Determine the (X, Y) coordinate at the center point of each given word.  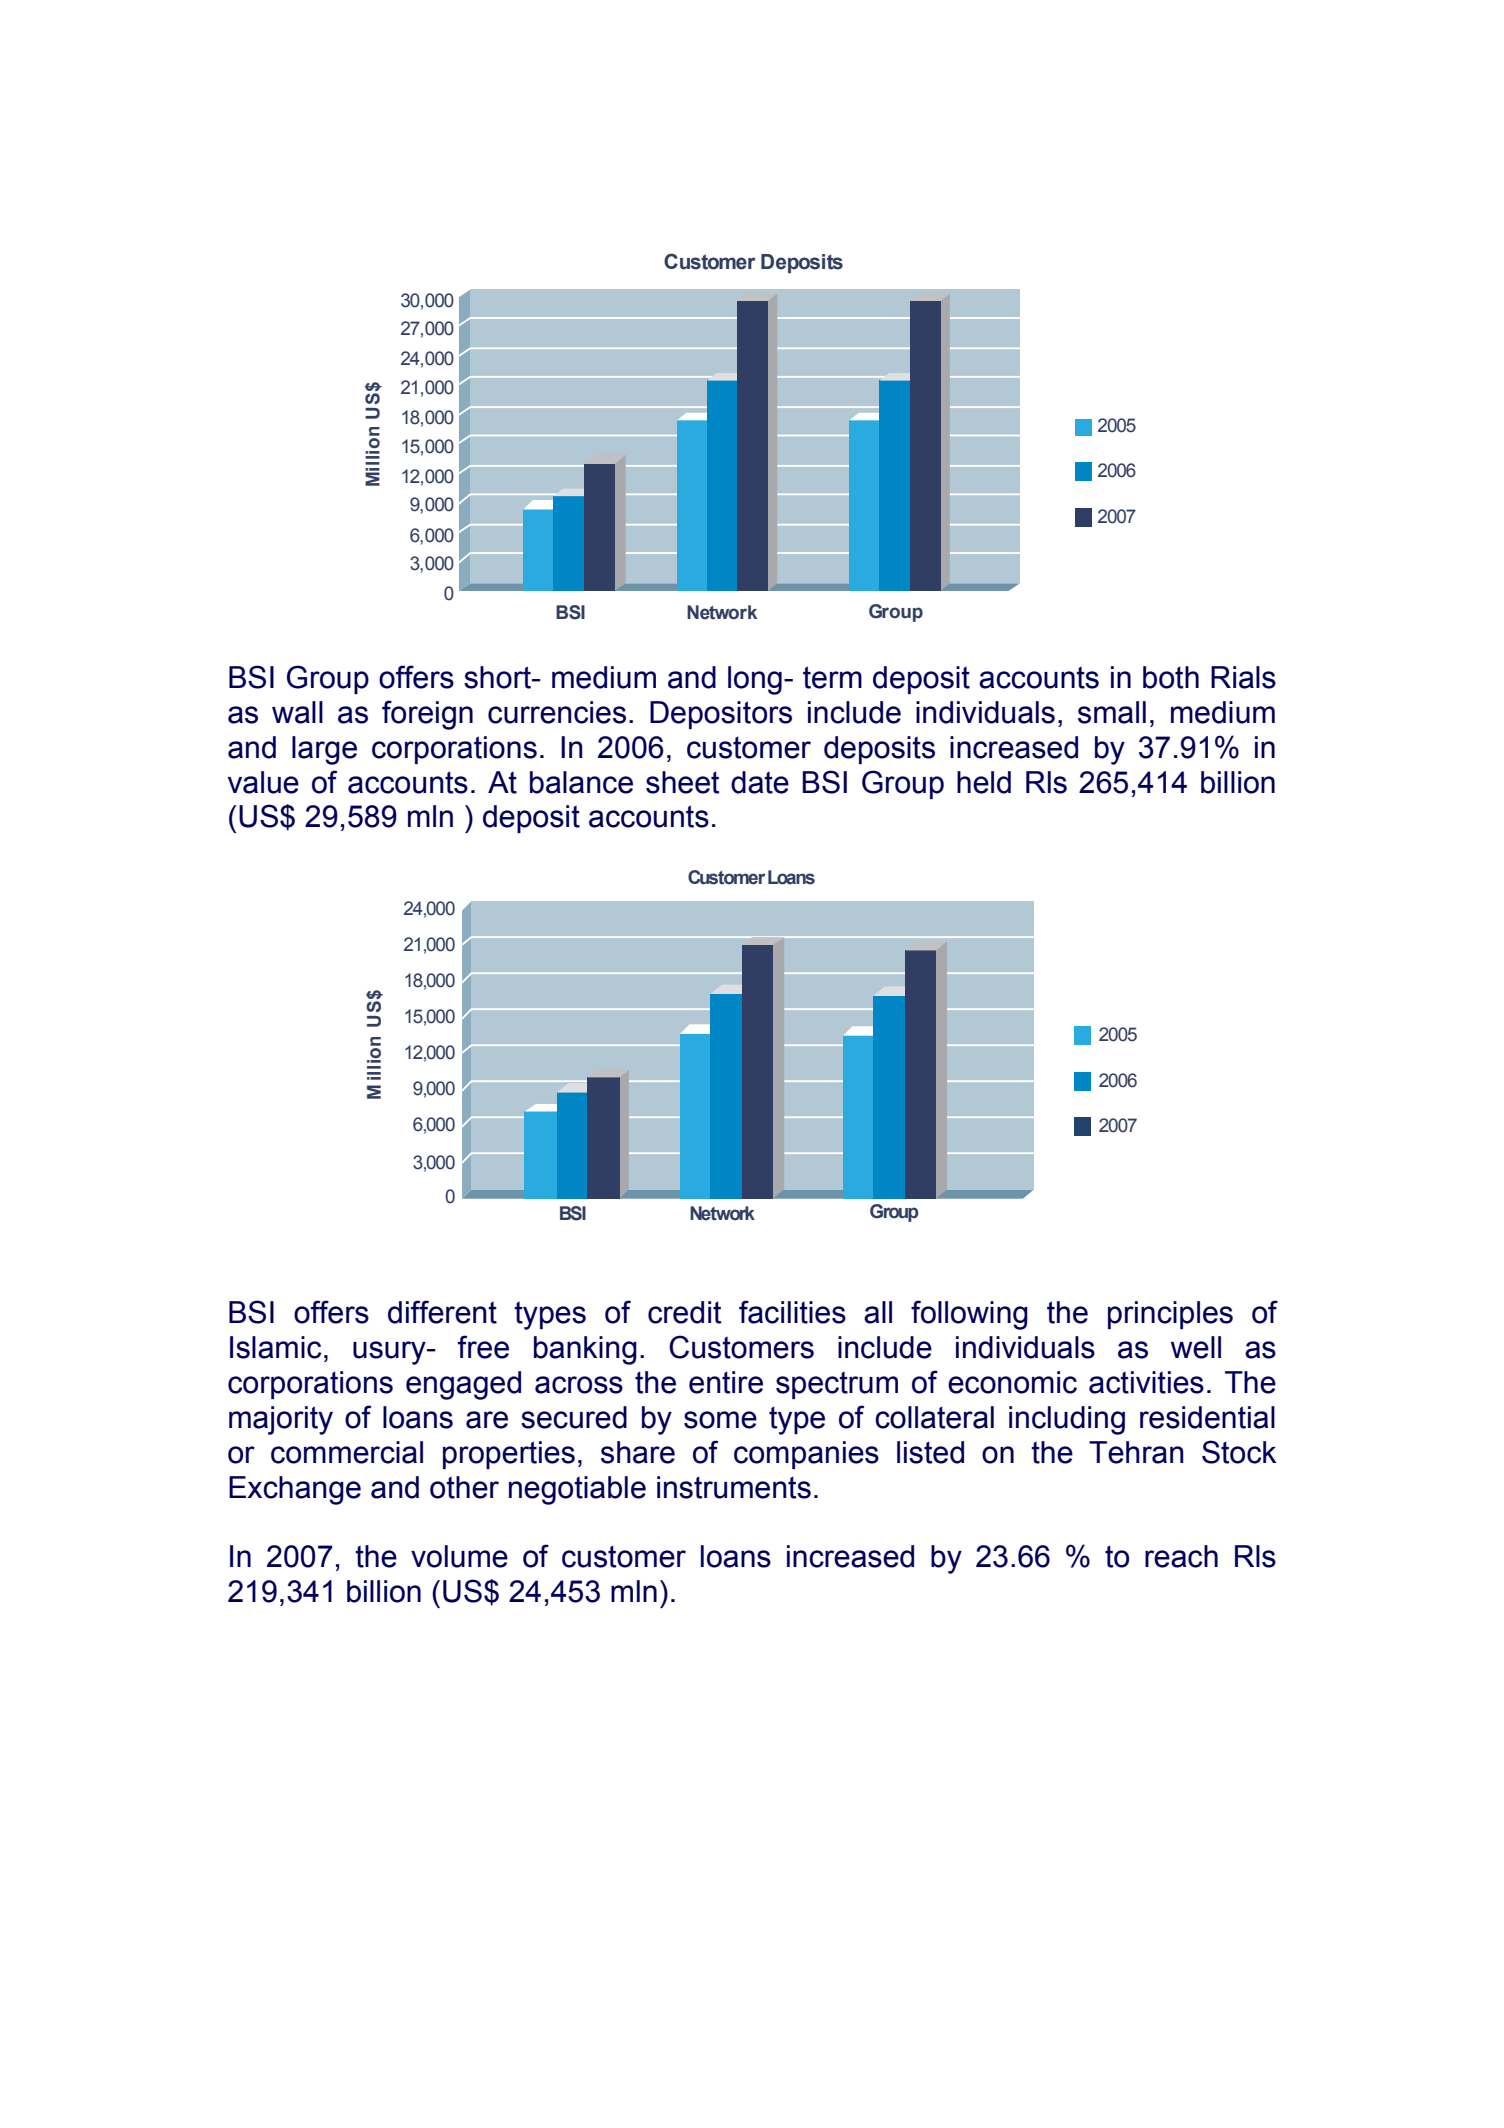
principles (1170, 1315)
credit (684, 1312)
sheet (682, 782)
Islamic (275, 1347)
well (1196, 1347)
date (760, 782)
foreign (427, 715)
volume (459, 1556)
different (442, 1312)
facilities (792, 1312)
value (263, 782)
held (984, 782)
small (1112, 712)
